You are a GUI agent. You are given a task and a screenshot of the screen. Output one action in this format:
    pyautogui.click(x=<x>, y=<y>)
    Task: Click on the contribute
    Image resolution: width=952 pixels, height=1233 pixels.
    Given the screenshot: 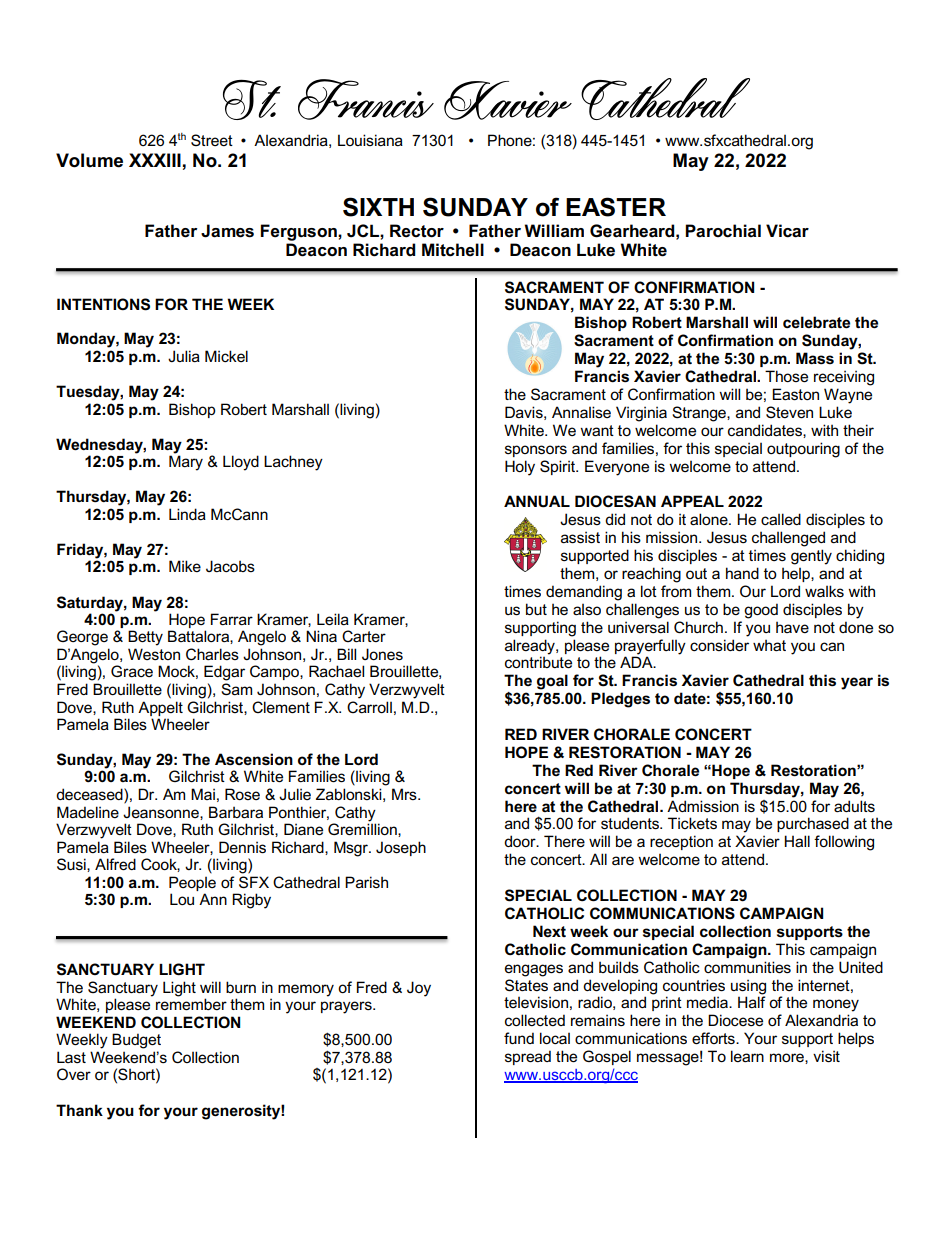 What is the action you would take?
    pyautogui.click(x=538, y=662)
